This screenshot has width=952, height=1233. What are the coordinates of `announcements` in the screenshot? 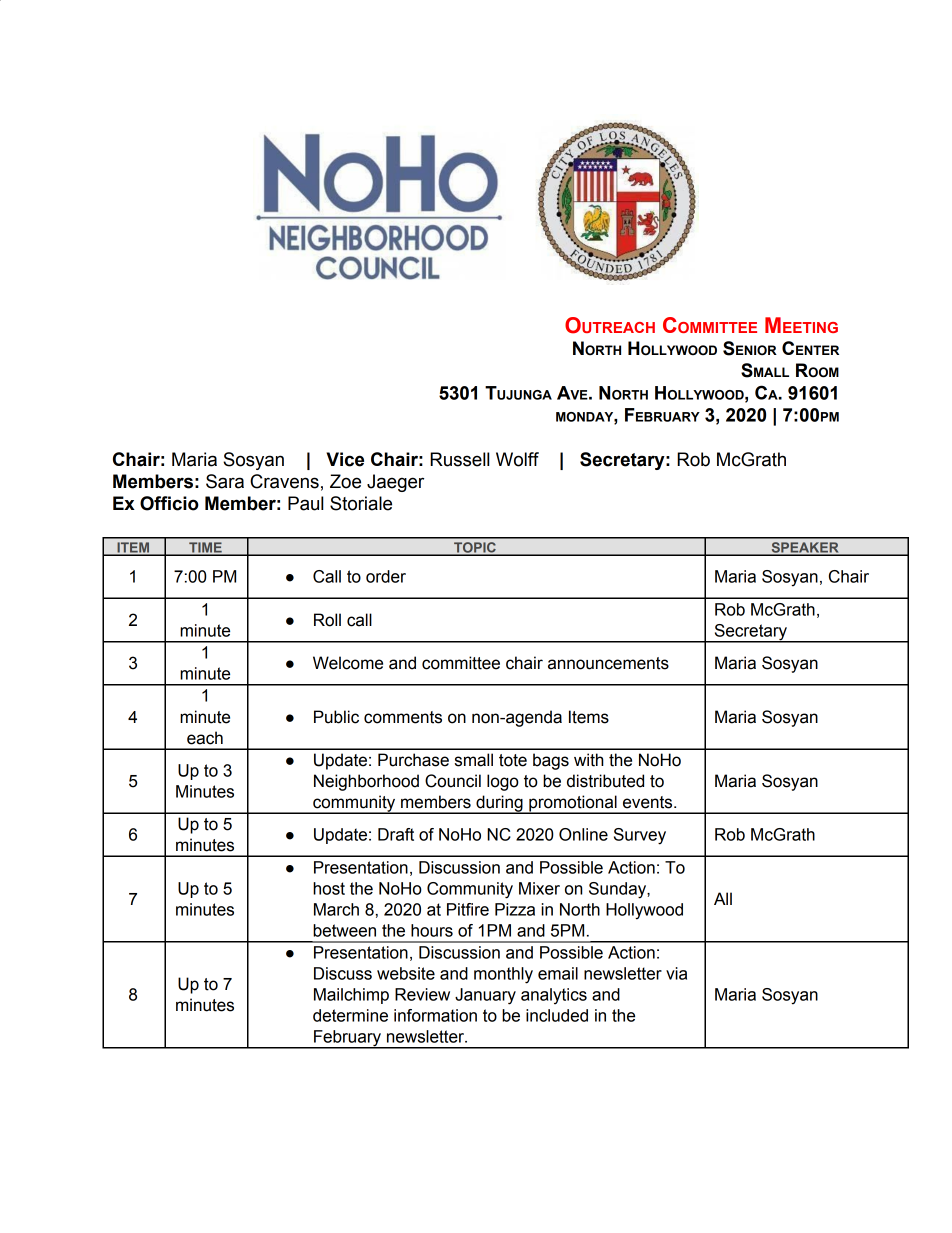 It's located at (608, 663).
